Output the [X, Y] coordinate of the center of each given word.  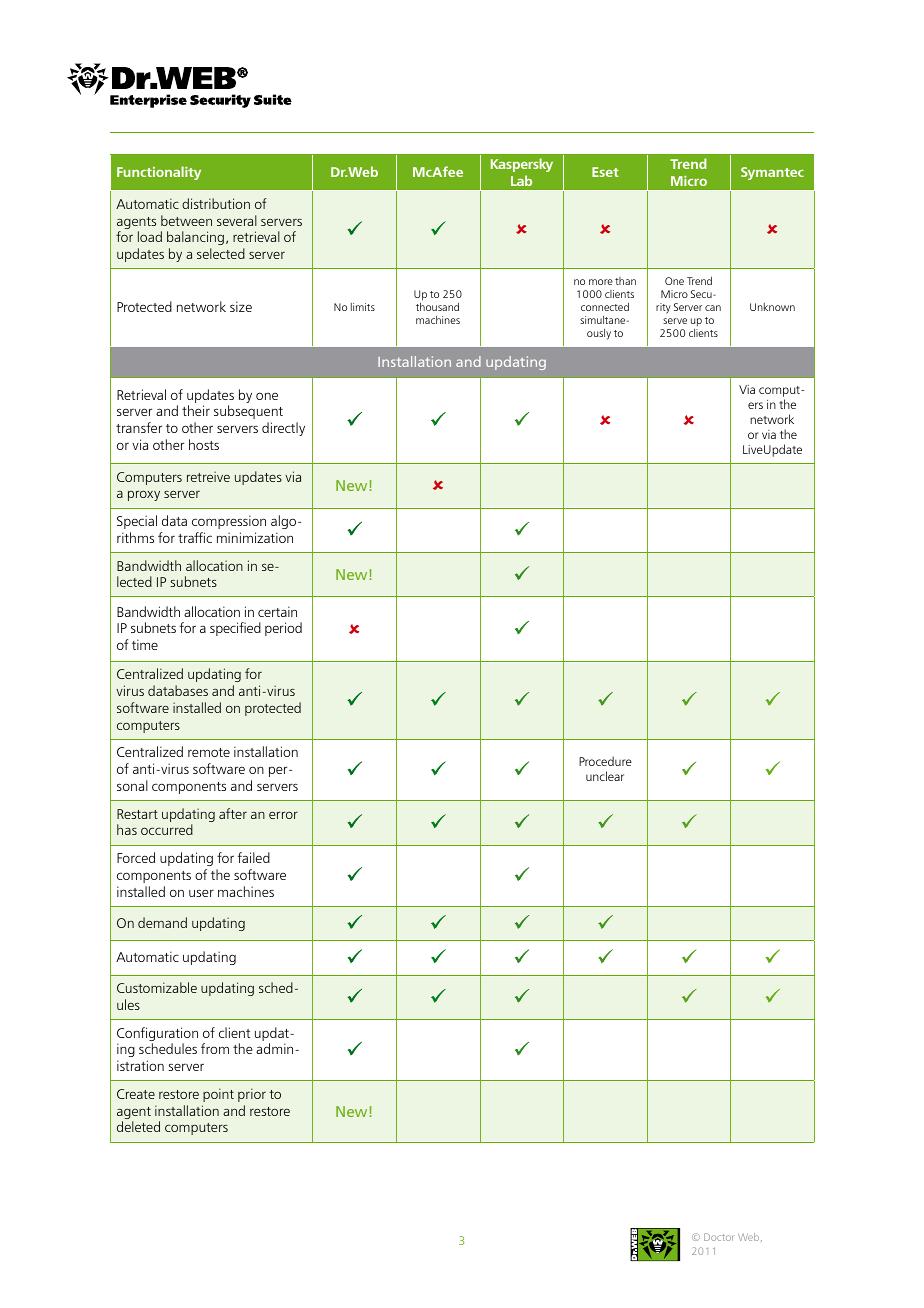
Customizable [157, 987]
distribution [216, 203]
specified [235, 629]
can [713, 308]
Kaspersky [522, 165]
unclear [605, 776]
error [283, 815]
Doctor [718, 1237]
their [196, 410]
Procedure [605, 761]
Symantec [772, 173]
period [283, 629]
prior [252, 1095]
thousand [437, 306]
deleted [138, 1126]
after [233, 813]
